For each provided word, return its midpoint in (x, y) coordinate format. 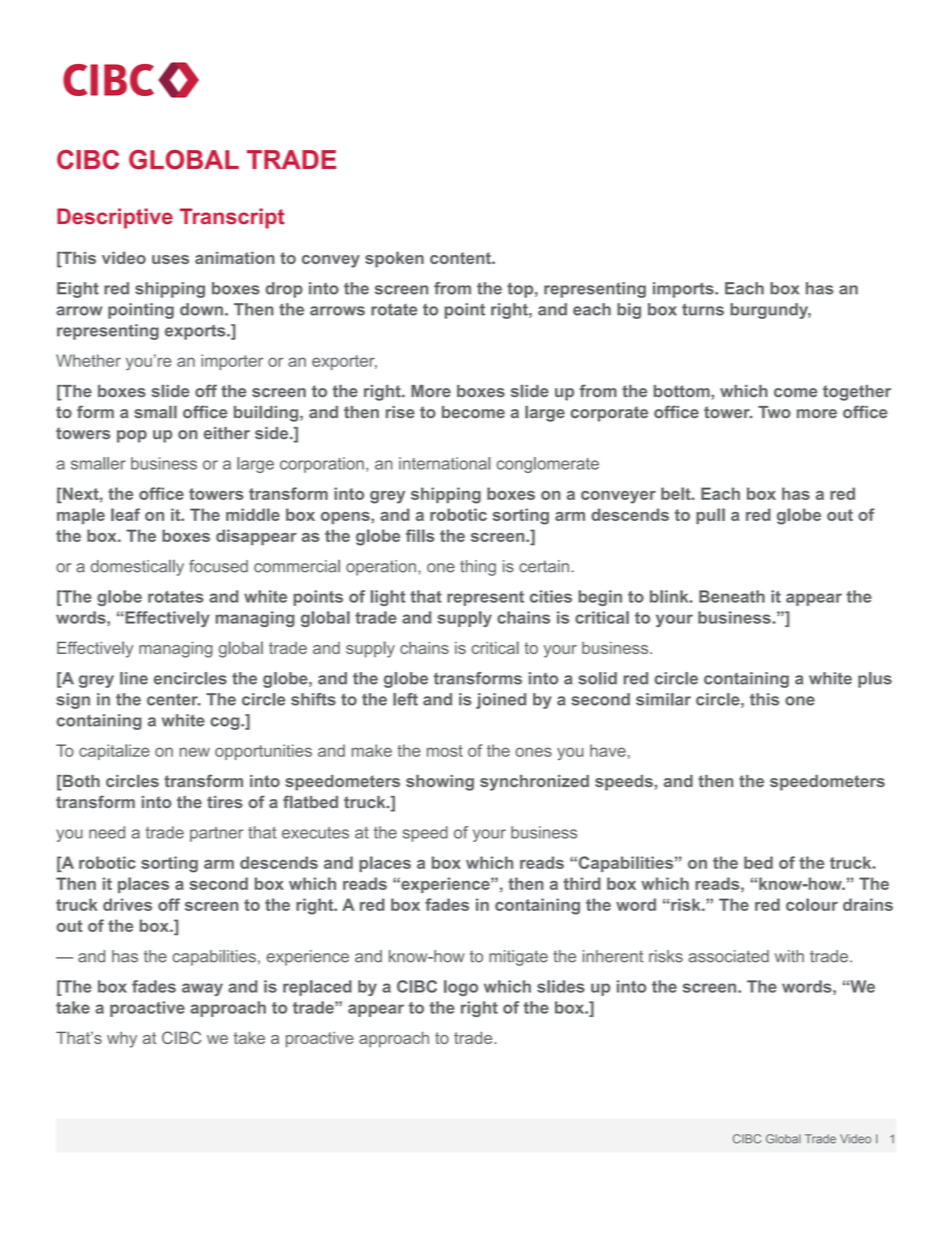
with (789, 956)
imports (684, 290)
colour (812, 904)
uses (170, 259)
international (444, 463)
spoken (394, 259)
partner (217, 834)
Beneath (732, 596)
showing (440, 783)
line (134, 678)
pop (132, 436)
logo (461, 988)
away (202, 989)
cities (551, 596)
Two (774, 412)
